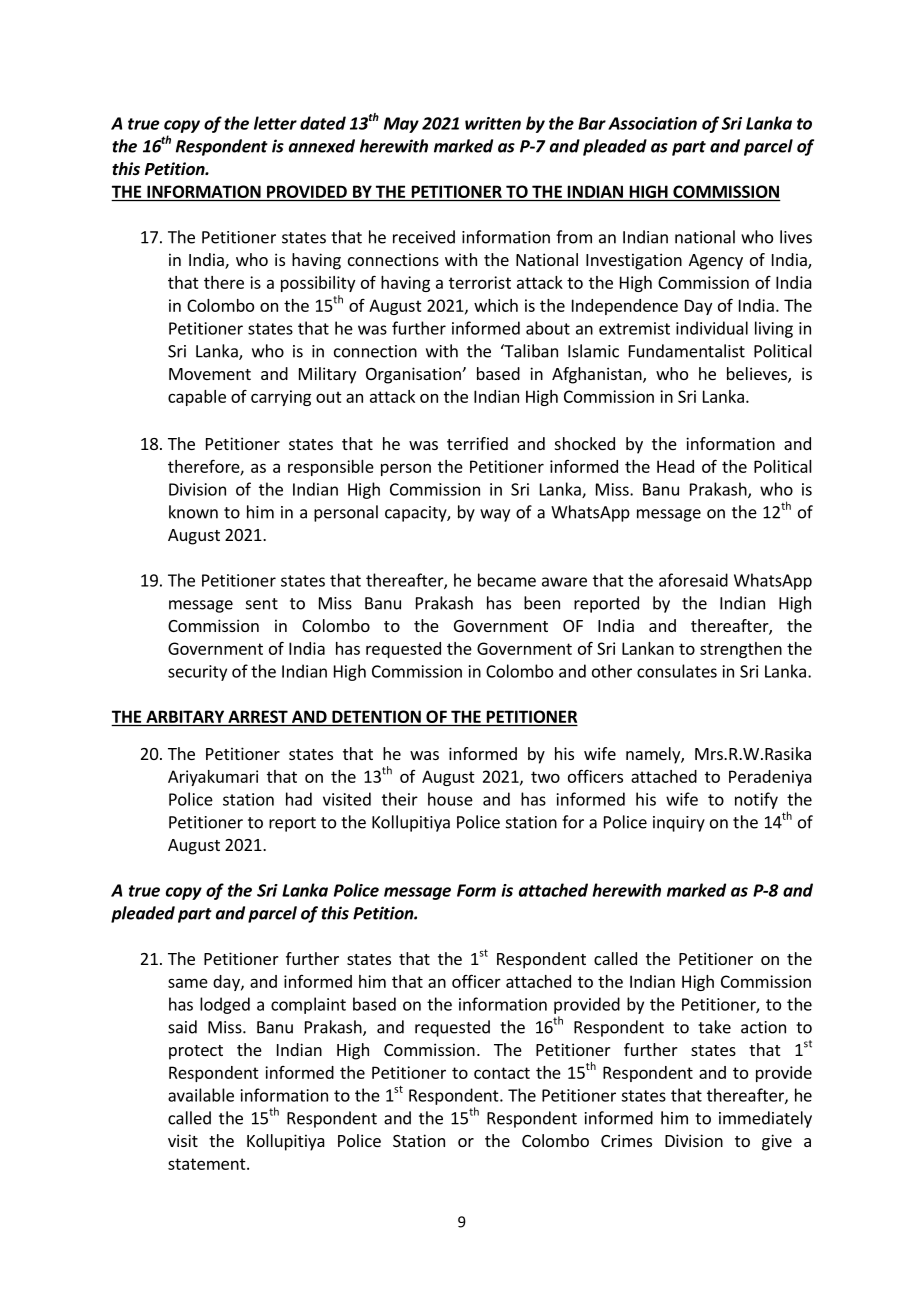  What do you see at coordinates (741, 650) in the image?
I see `strengthen` at bounding box center [741, 650].
